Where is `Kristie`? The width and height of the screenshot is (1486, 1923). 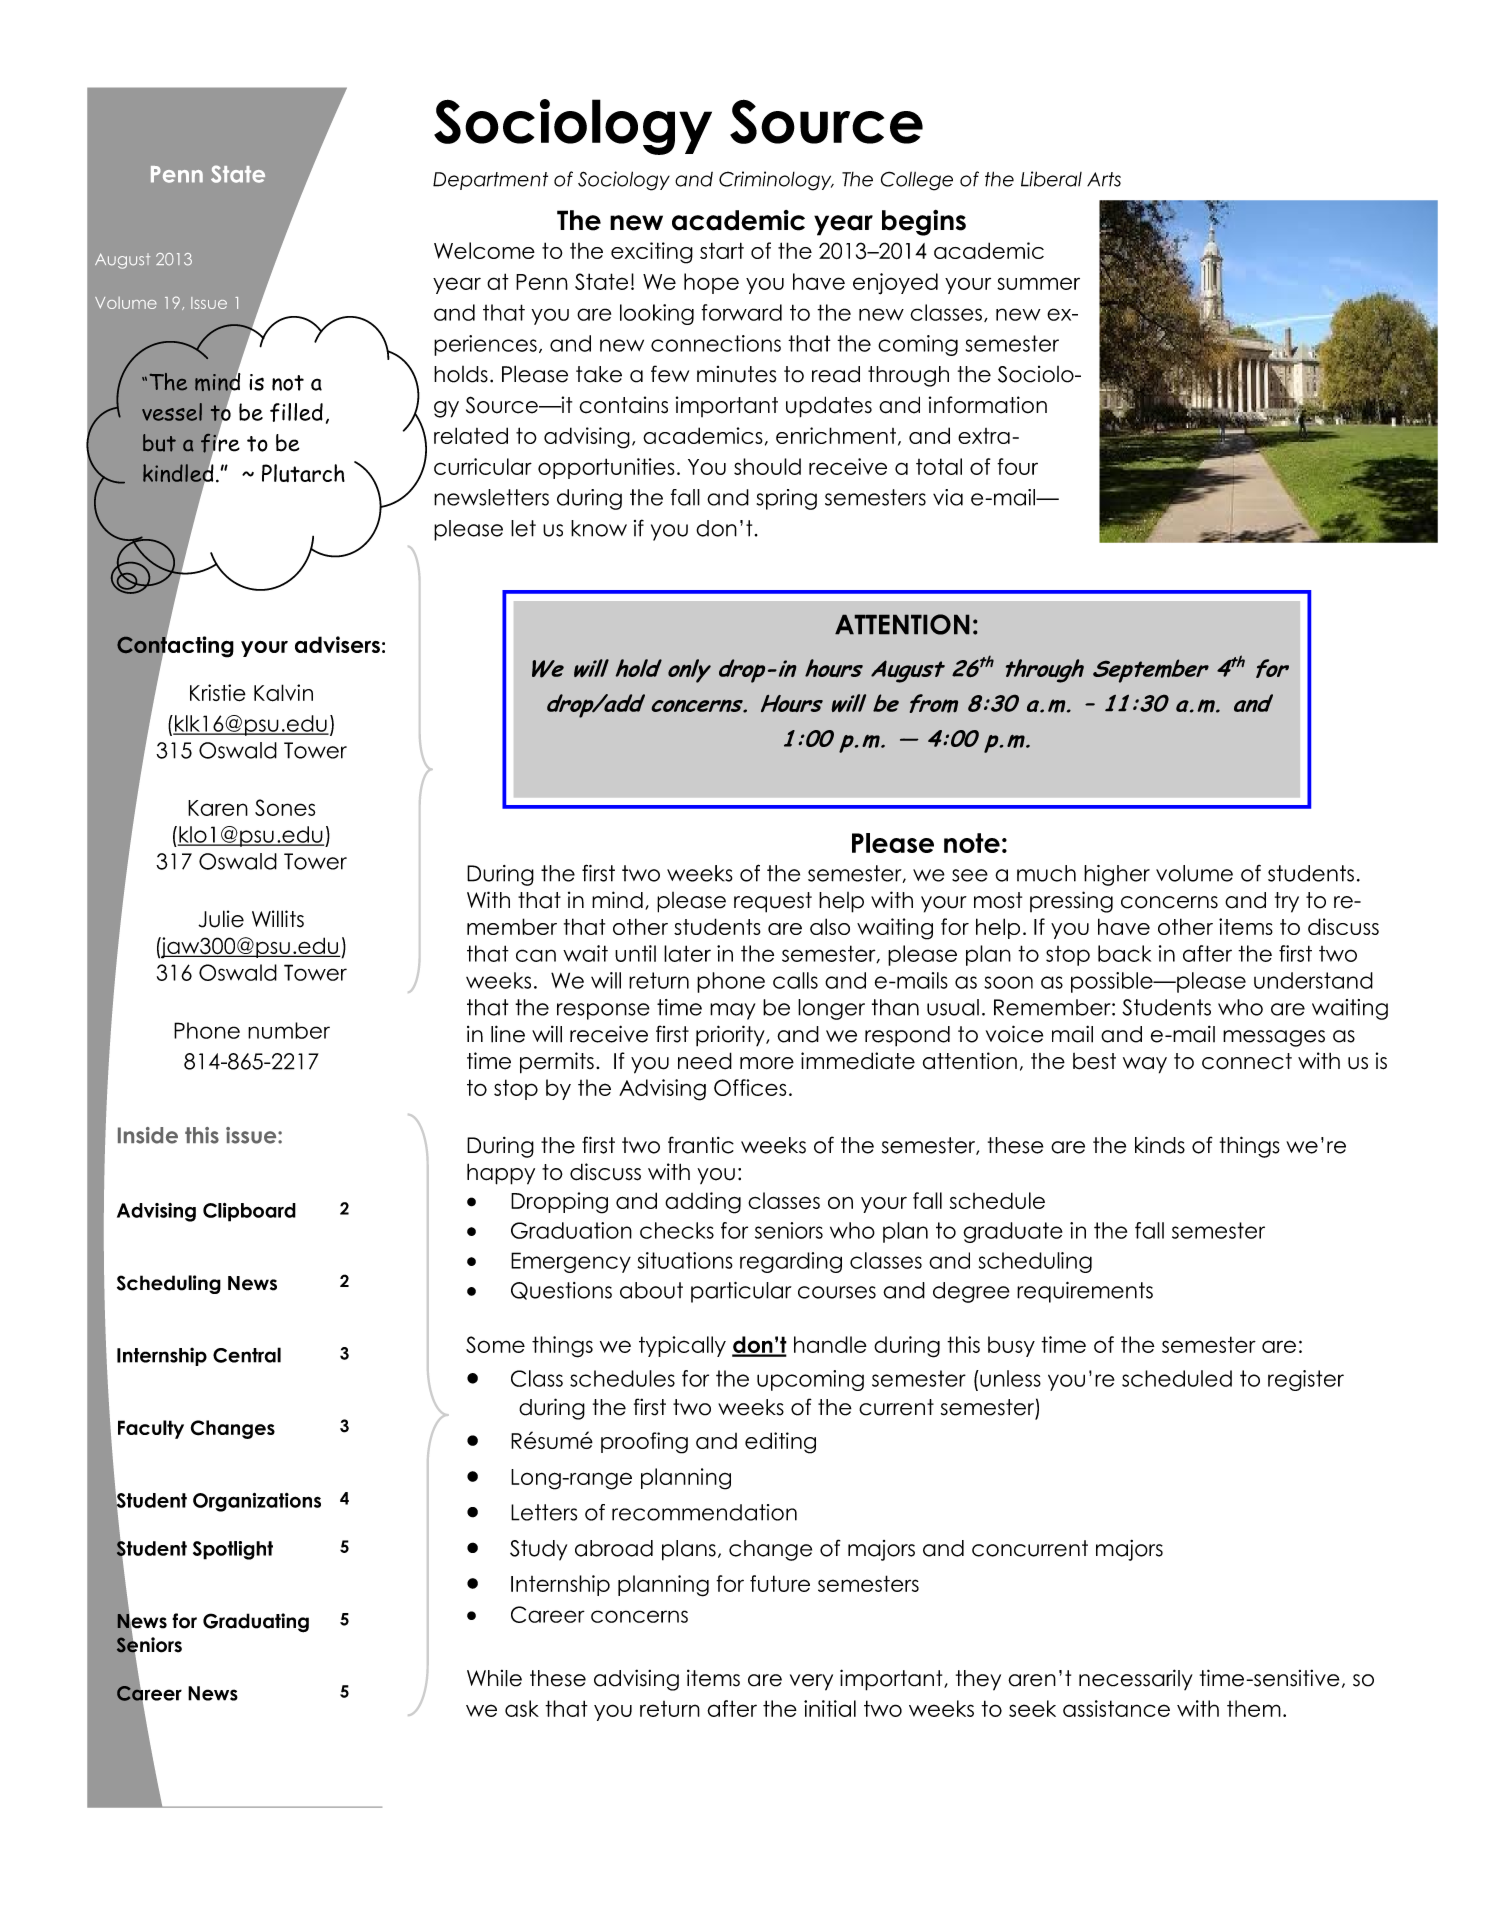 Kristie is located at coordinates (218, 693).
